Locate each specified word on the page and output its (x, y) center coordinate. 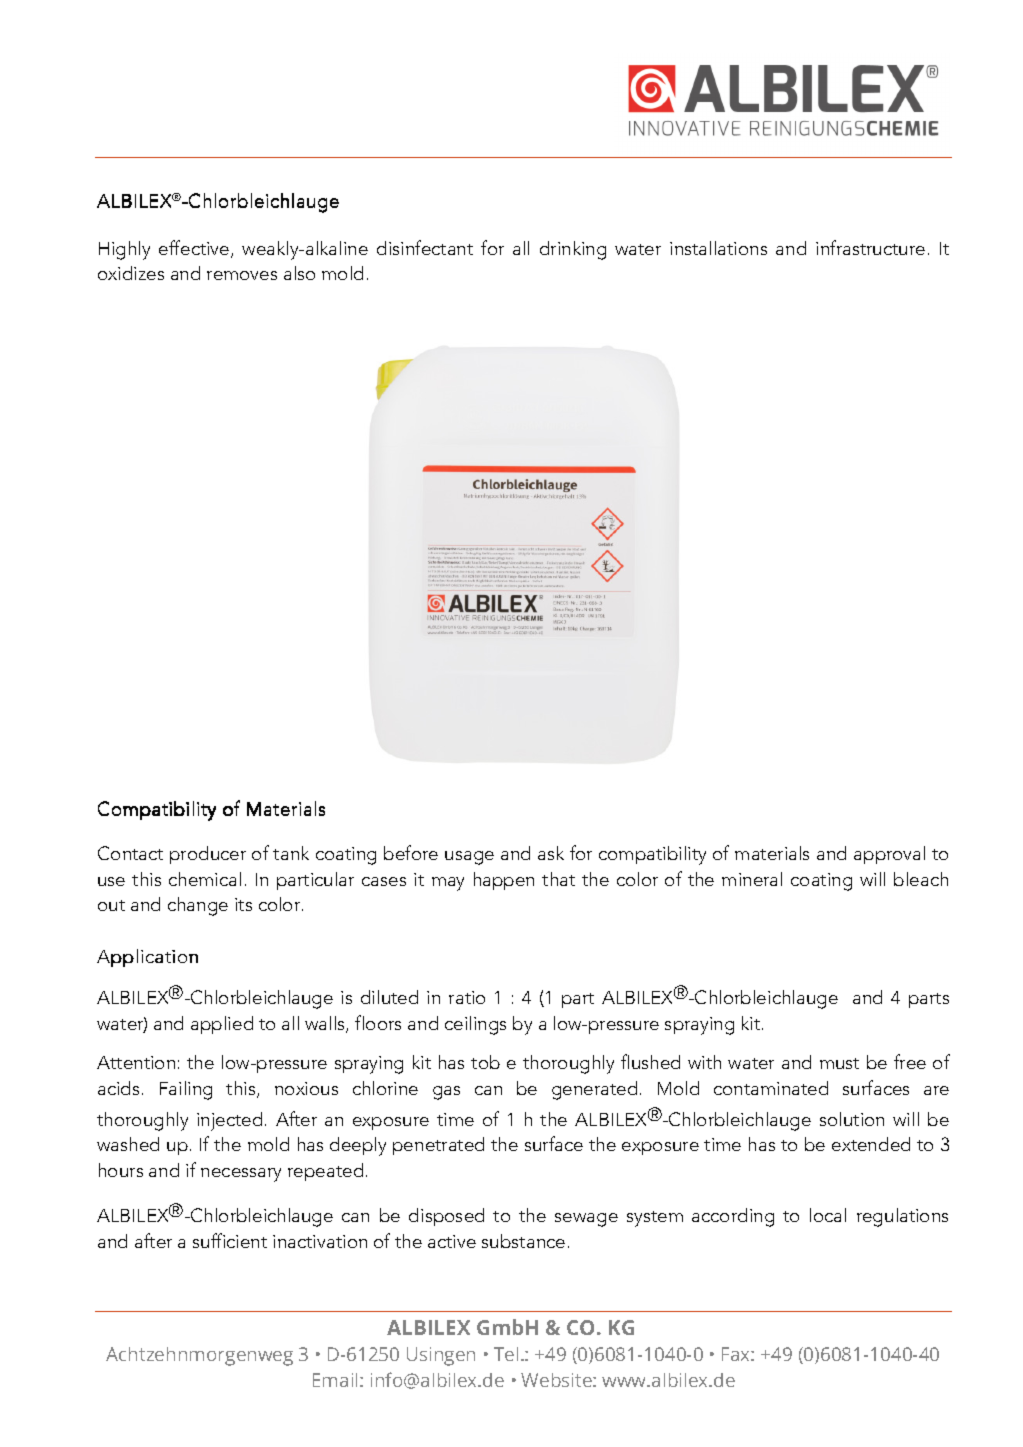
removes (242, 275)
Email (335, 1380)
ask (551, 853)
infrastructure (870, 247)
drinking (573, 250)
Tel (506, 1354)
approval (889, 855)
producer (208, 855)
